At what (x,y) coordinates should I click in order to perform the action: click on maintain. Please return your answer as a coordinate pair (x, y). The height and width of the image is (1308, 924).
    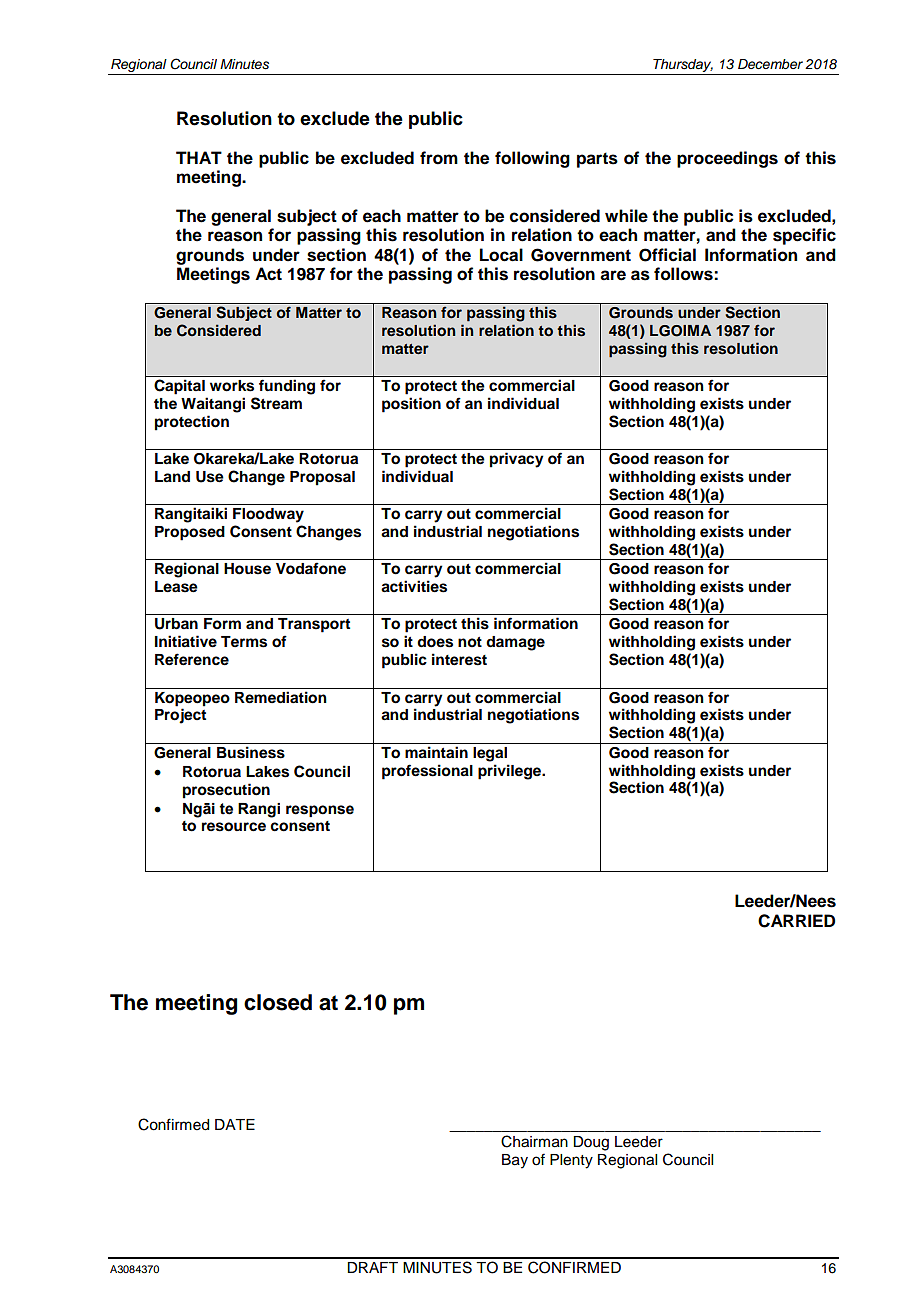
    Looking at the image, I should click on (436, 752).
